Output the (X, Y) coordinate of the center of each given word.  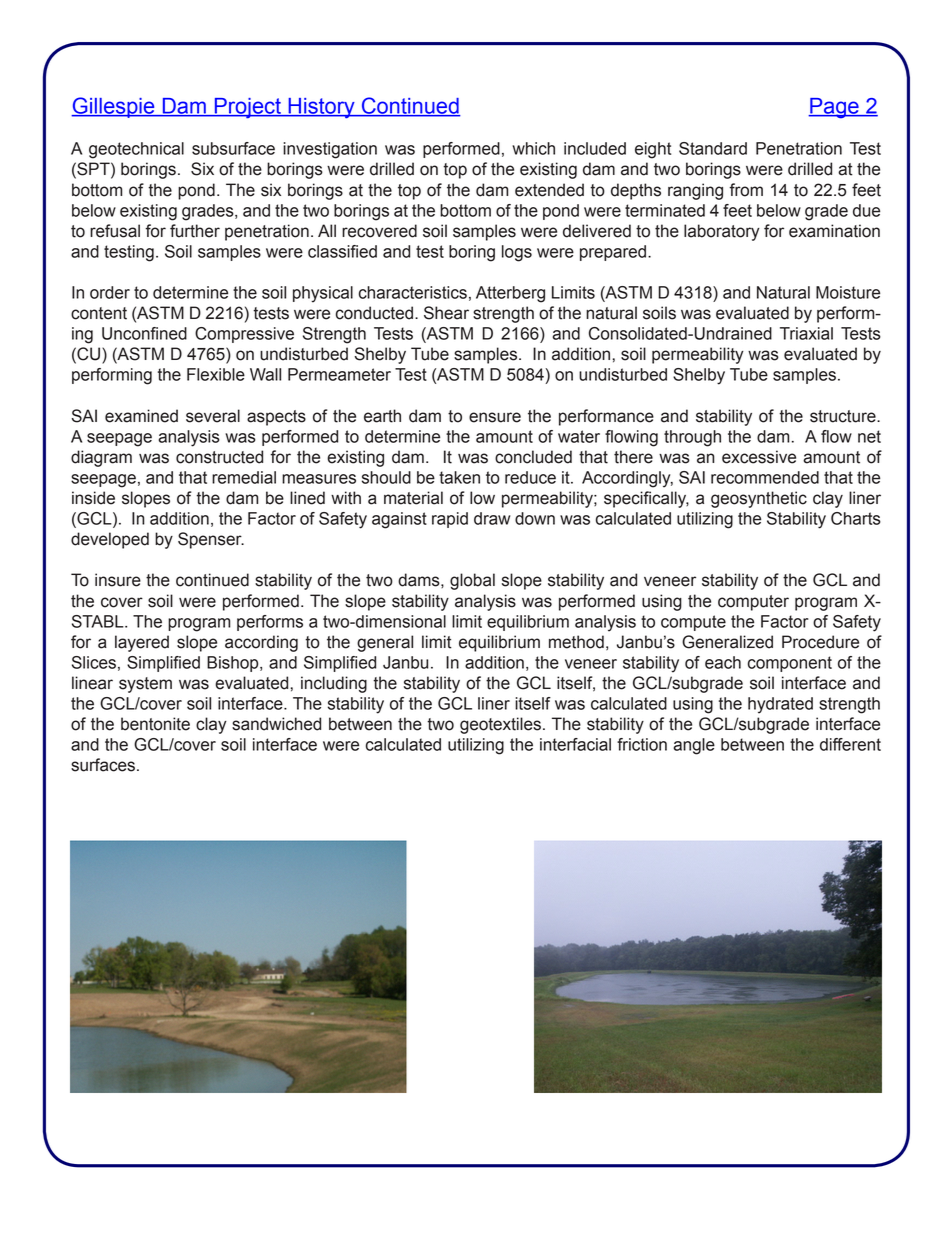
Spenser (211, 540)
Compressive (244, 335)
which (533, 148)
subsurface (233, 148)
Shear (446, 313)
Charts (856, 518)
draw (492, 518)
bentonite (155, 724)
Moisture (848, 292)
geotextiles (500, 725)
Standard (713, 148)
